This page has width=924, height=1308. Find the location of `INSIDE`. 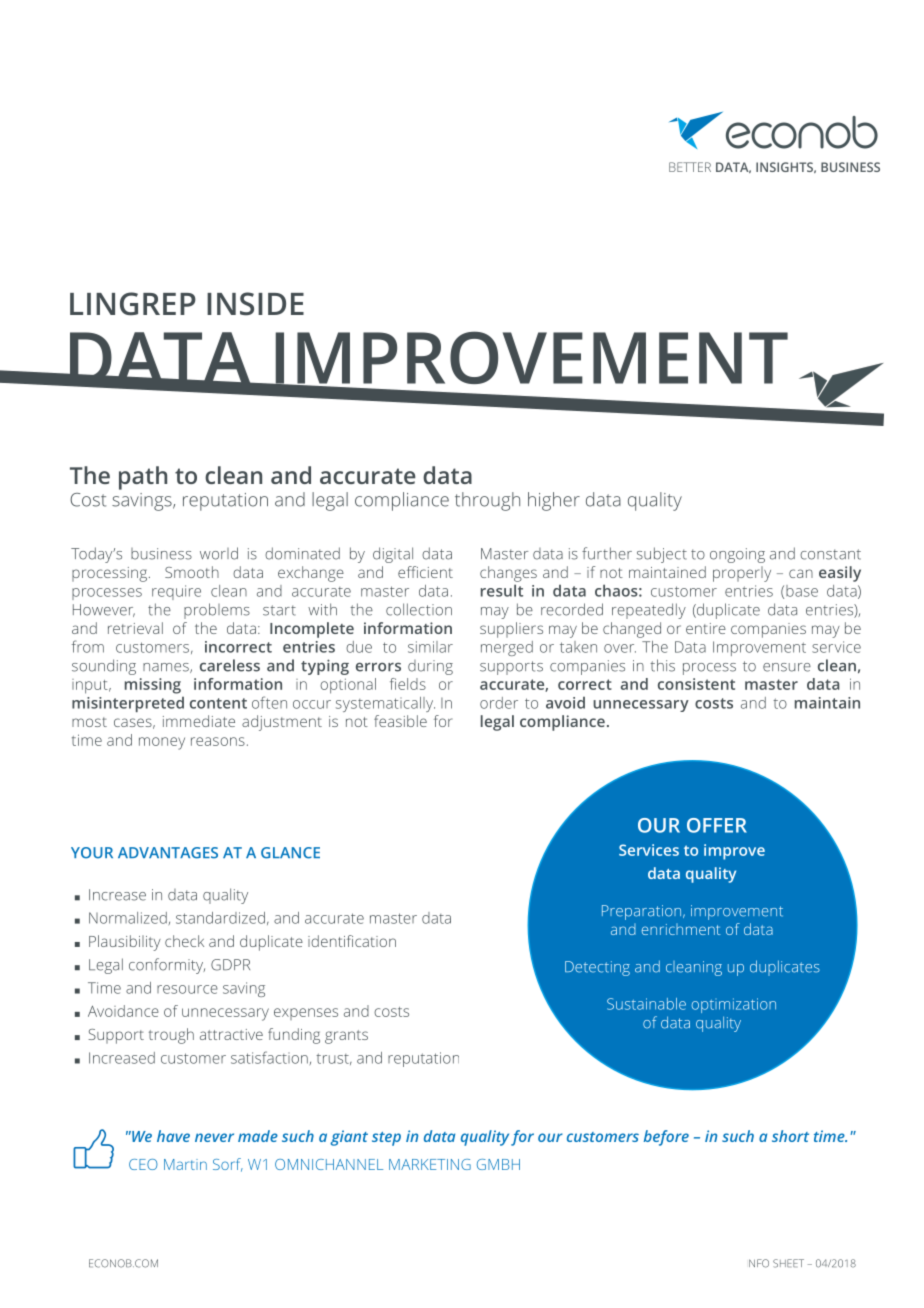

INSIDE is located at coordinates (255, 304).
